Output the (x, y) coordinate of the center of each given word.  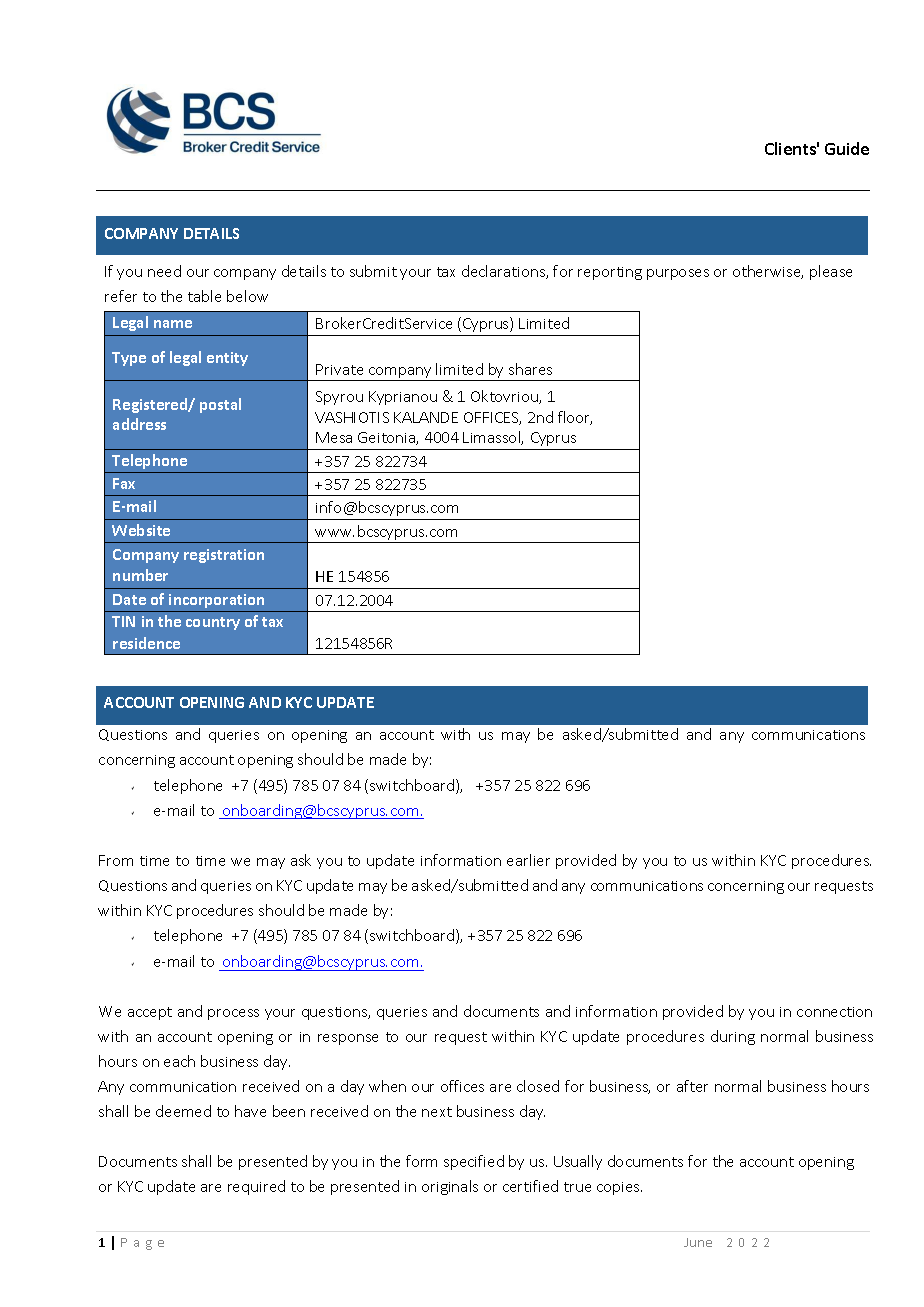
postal (220, 405)
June (698, 1242)
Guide (847, 148)
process (233, 1014)
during (733, 1037)
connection (834, 1012)
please (831, 272)
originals (450, 1187)
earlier (528, 860)
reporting (610, 273)
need (164, 271)
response (348, 1039)
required (256, 1187)
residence (146, 643)
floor (575, 418)
